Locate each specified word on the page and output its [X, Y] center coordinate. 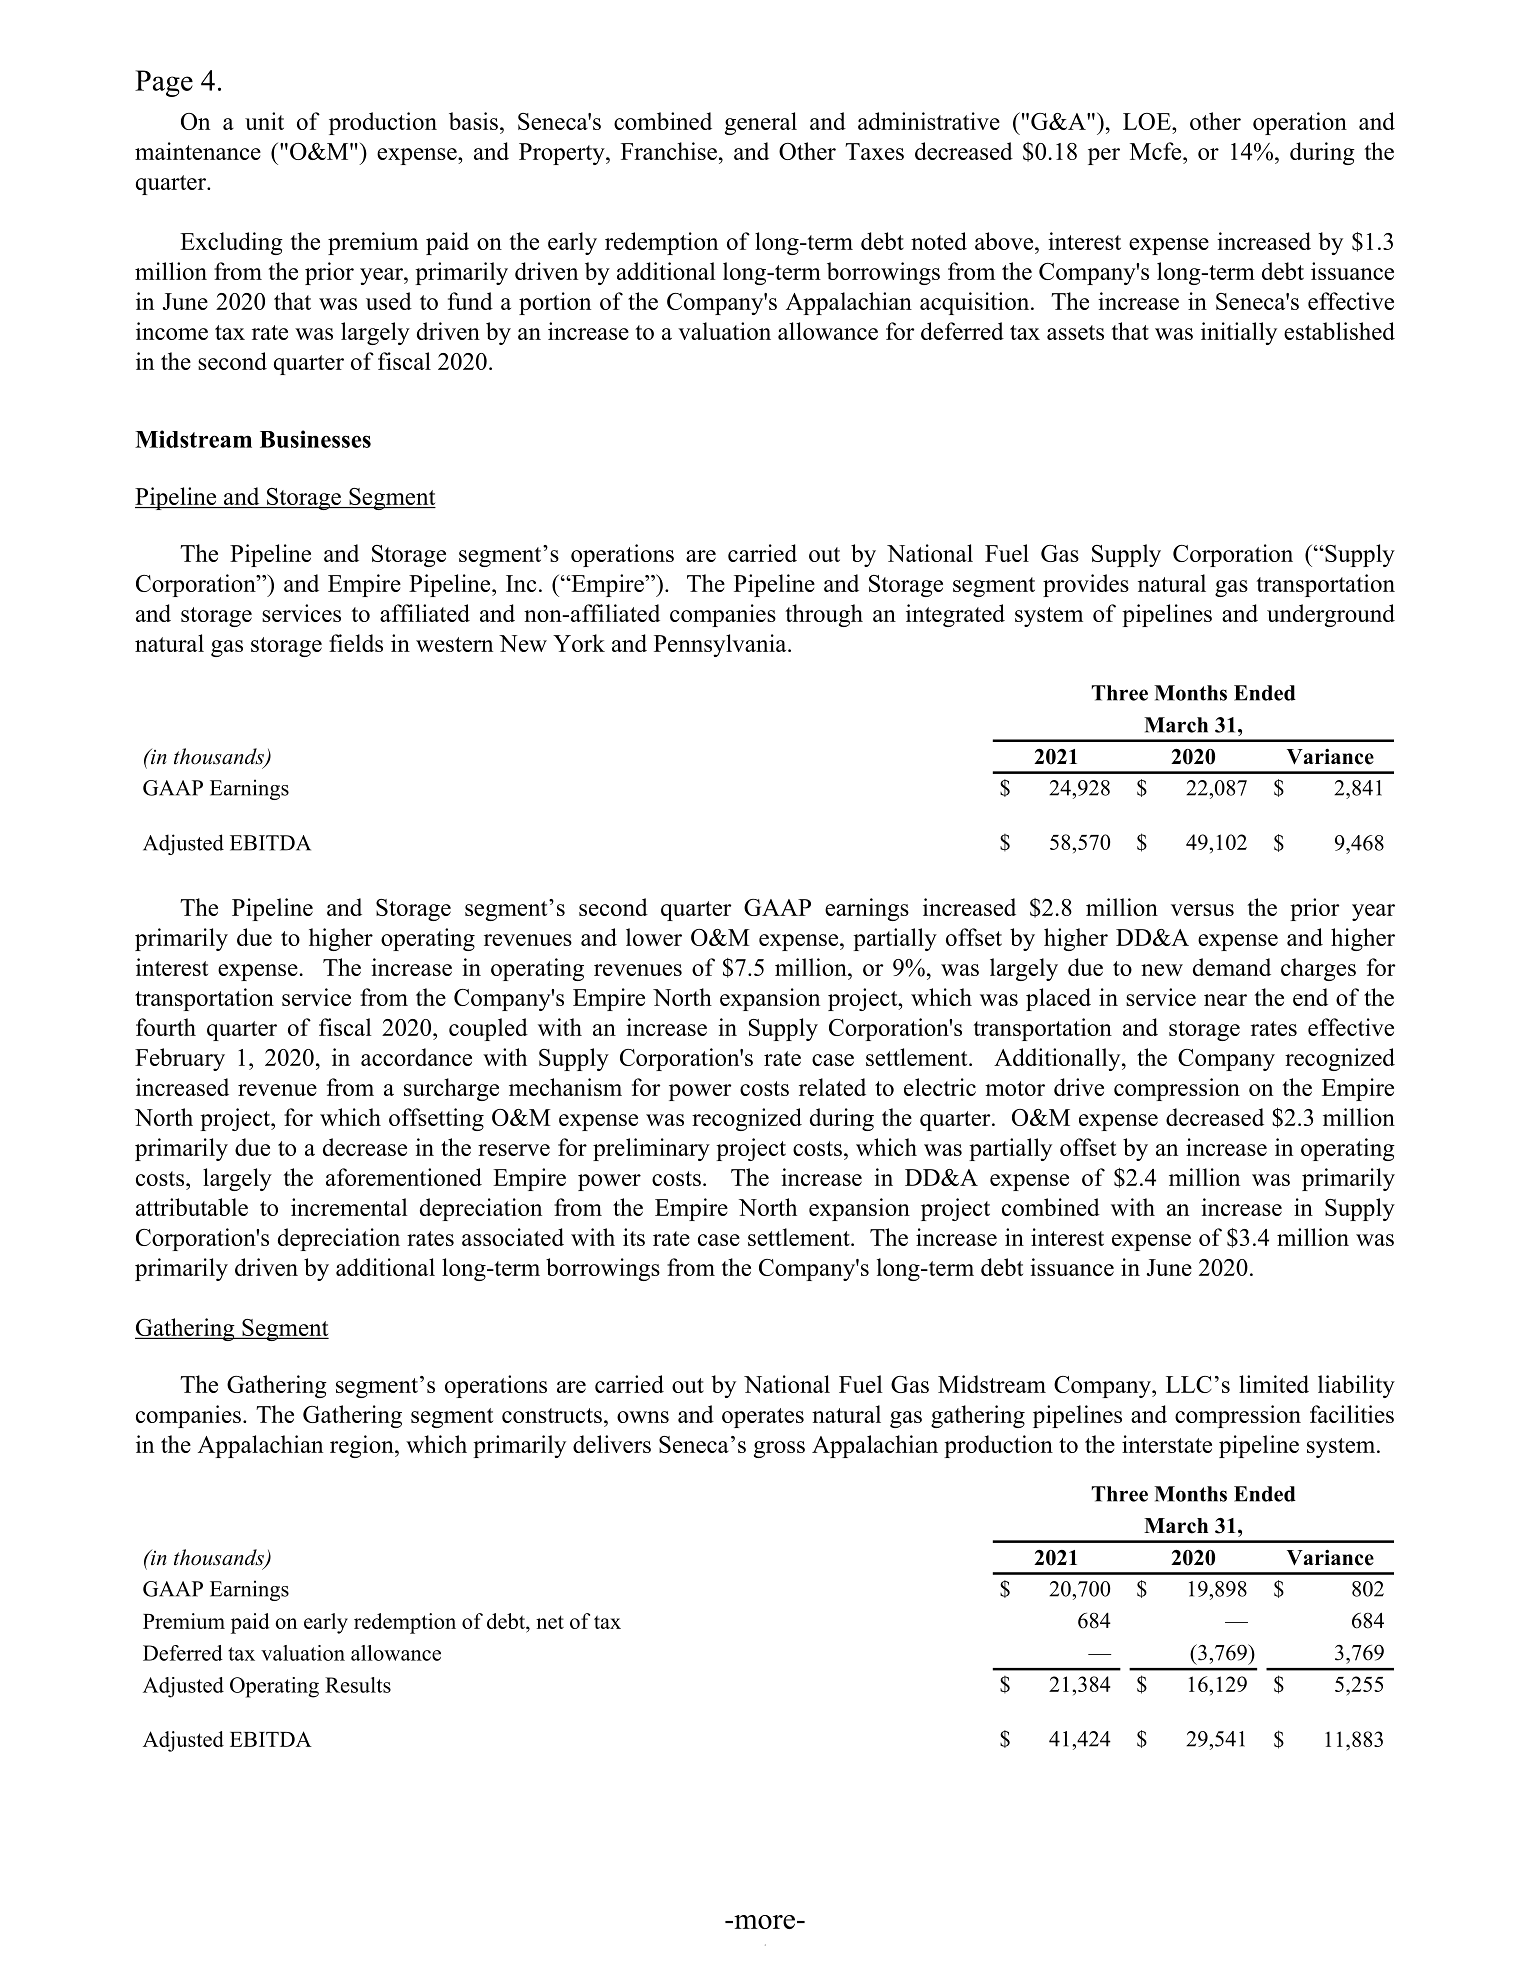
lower [654, 937]
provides [1086, 585]
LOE [1148, 121]
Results [358, 1685]
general [761, 123]
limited [1274, 1384]
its [634, 1237]
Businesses [315, 439]
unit [264, 121]
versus [1202, 910]
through [824, 615]
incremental [349, 1207]
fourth [166, 1027]
